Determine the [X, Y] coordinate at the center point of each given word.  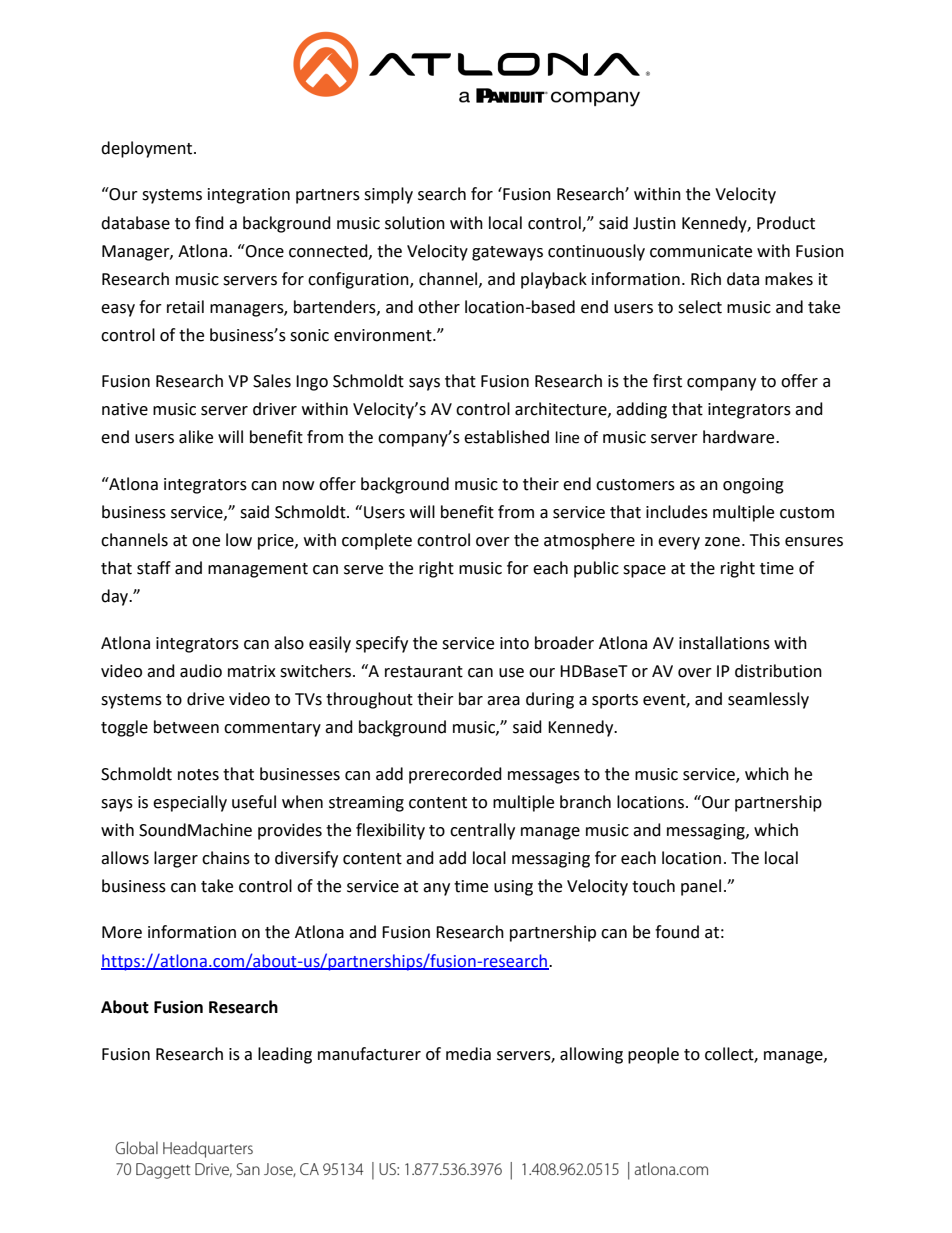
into [514, 643]
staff [154, 568]
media [468, 1054]
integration [249, 196]
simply [388, 195]
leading [285, 1055]
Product [786, 223]
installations [724, 643]
